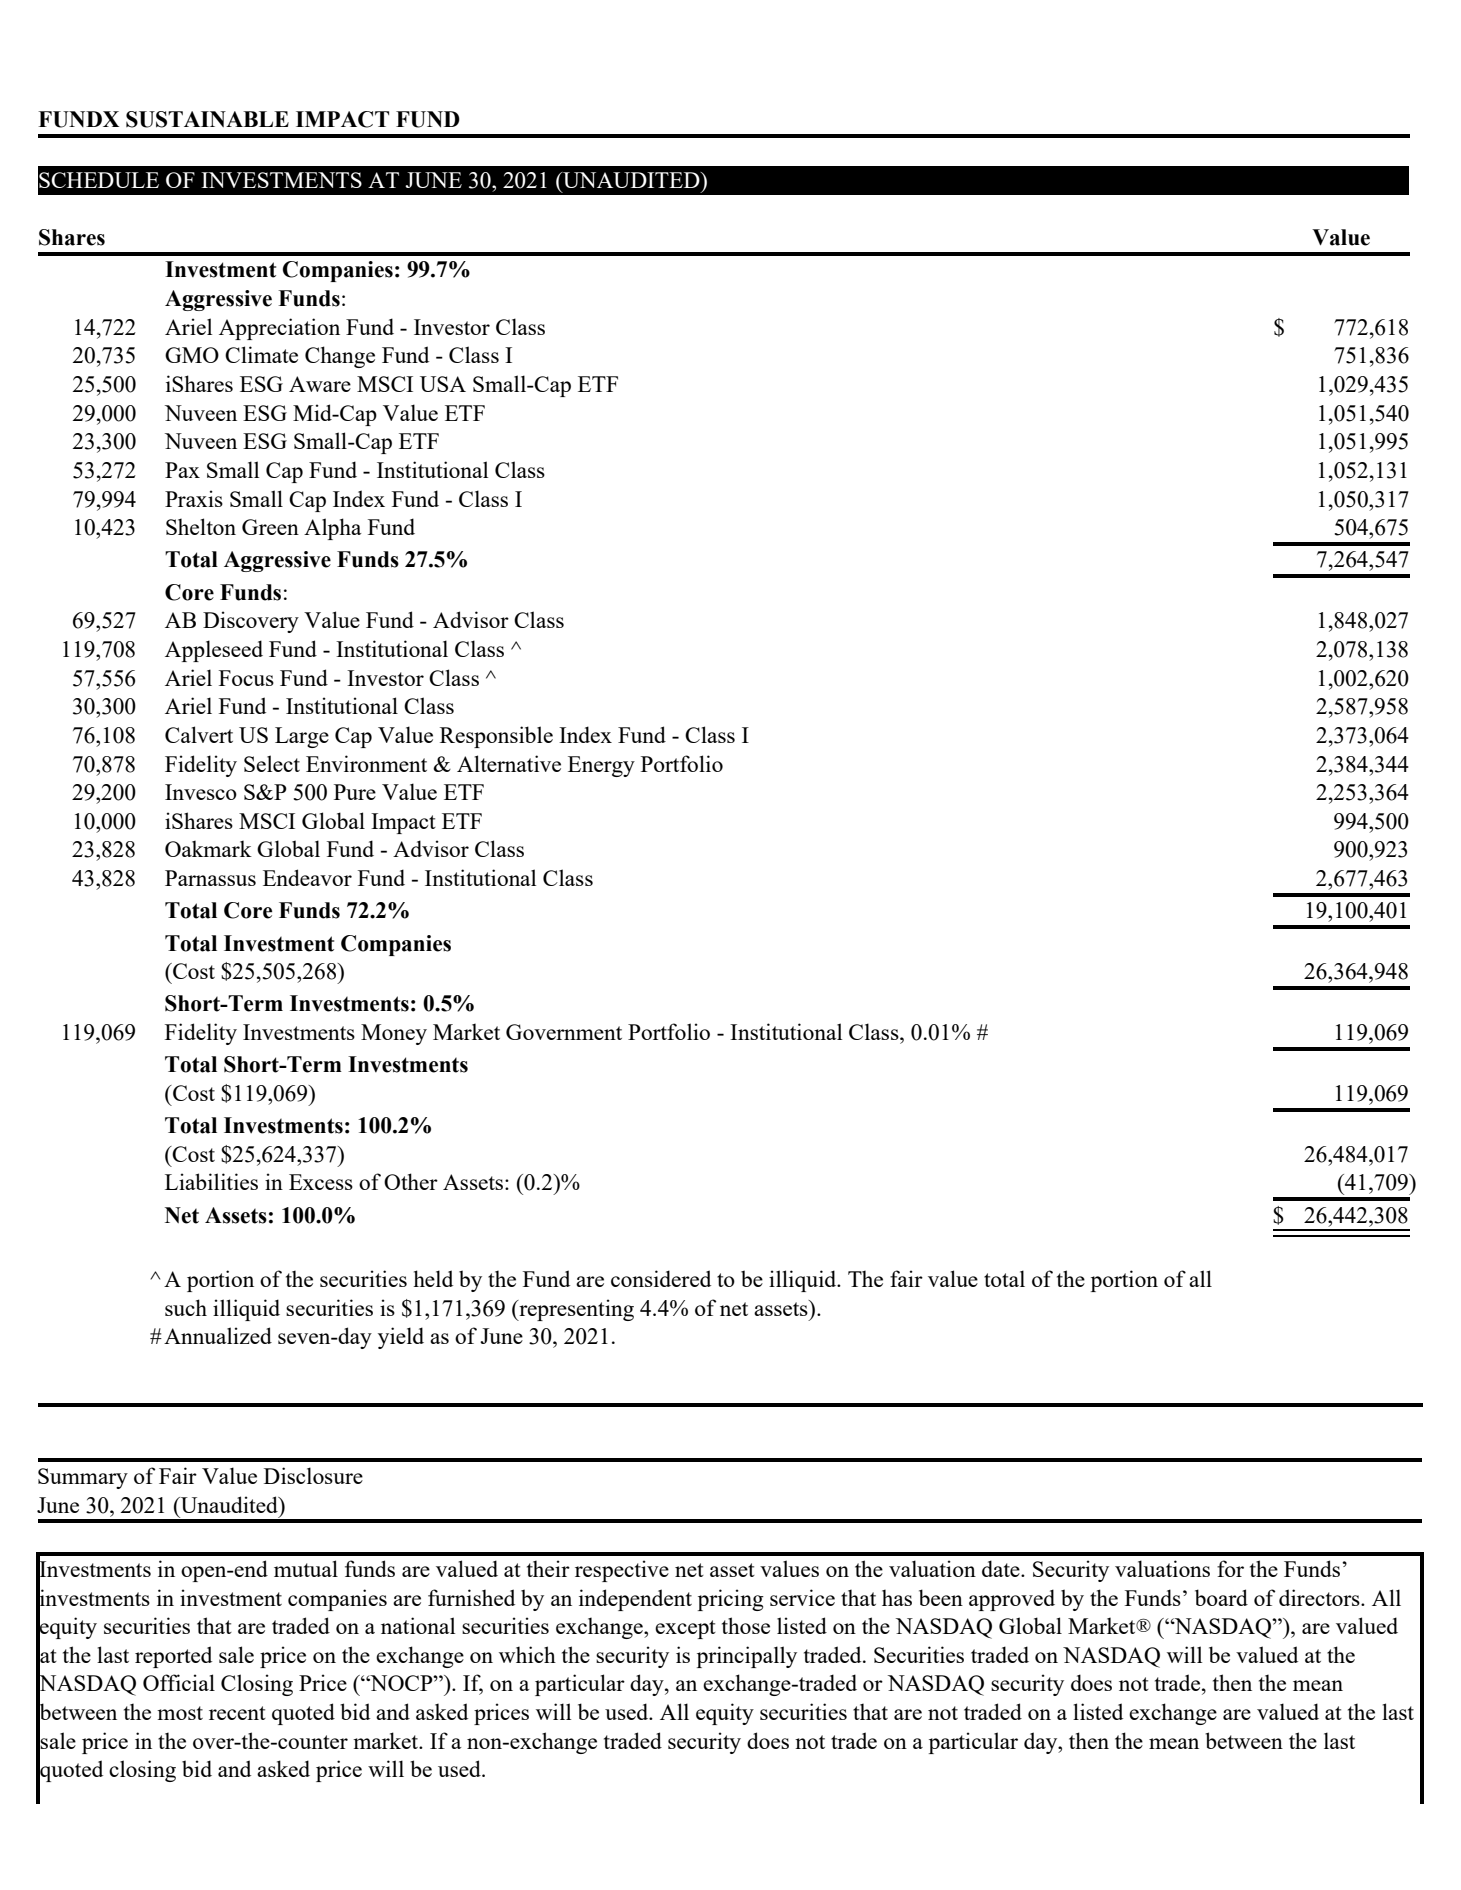 The width and height of the screenshot is (1461, 1890). I want to click on Official, so click(179, 1682).
